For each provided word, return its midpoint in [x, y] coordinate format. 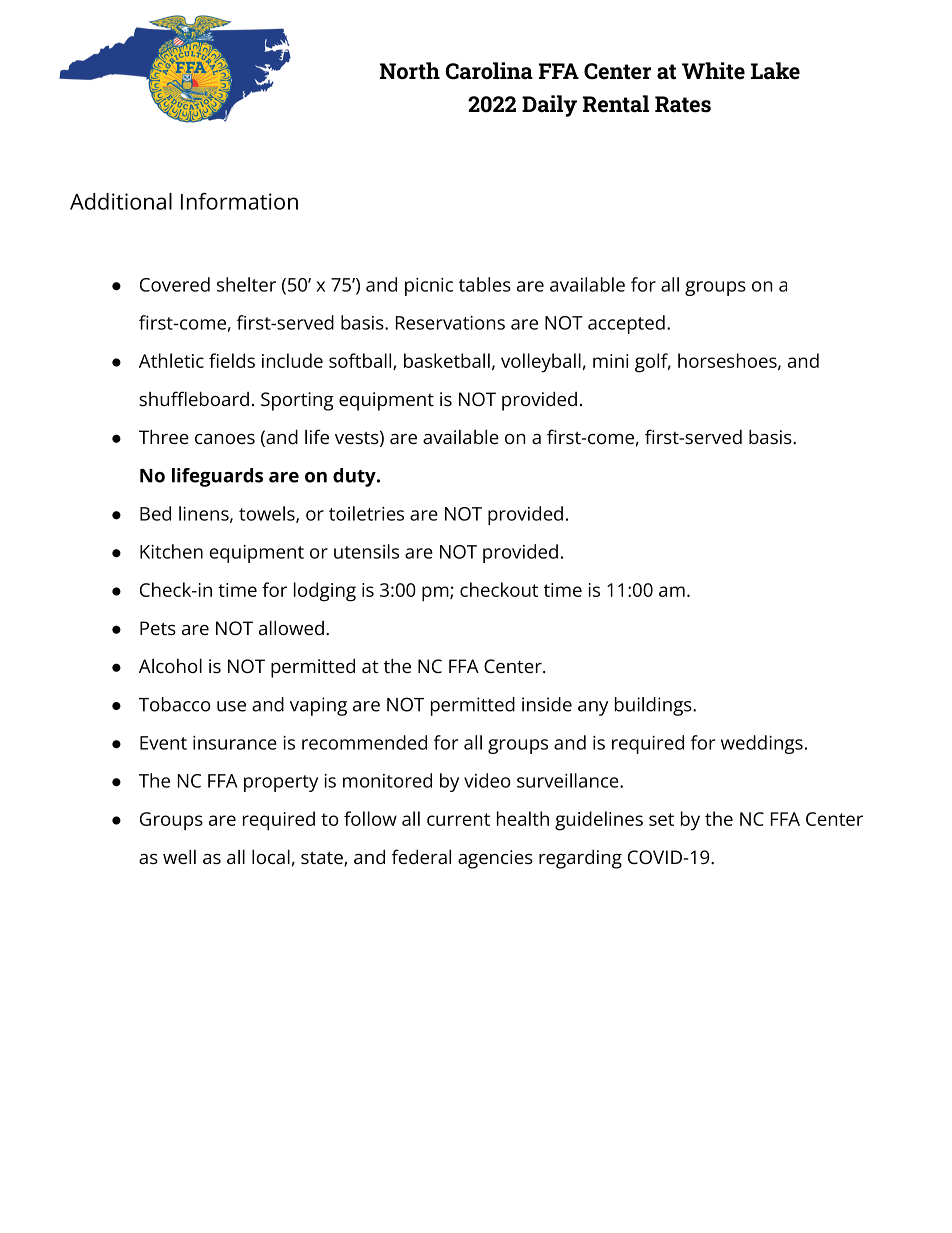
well [179, 856]
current [458, 819]
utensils [366, 551]
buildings [653, 706]
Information [239, 201]
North [410, 71]
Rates [683, 104]
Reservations [450, 323]
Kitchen [171, 551]
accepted [626, 324]
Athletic [171, 360]
